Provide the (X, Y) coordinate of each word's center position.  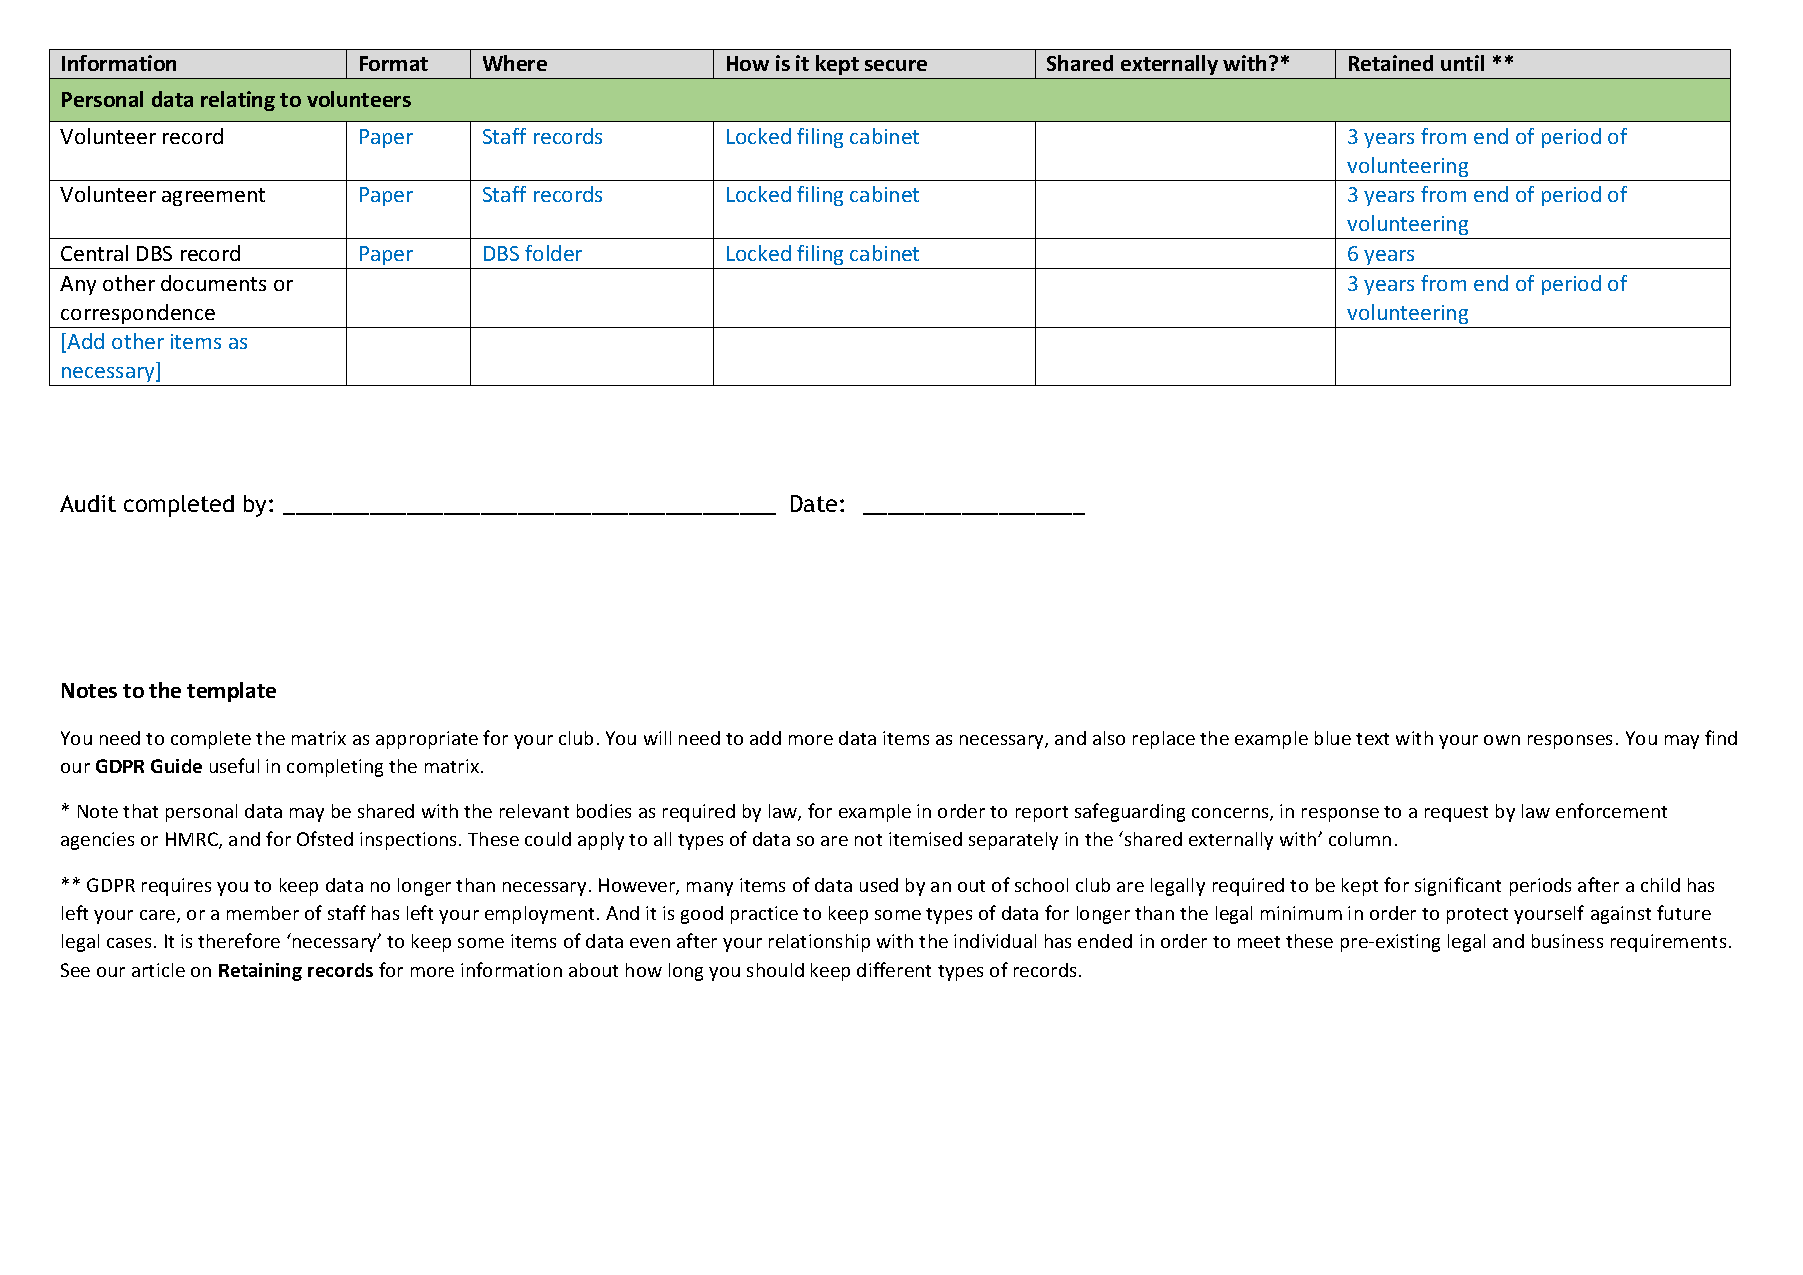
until (1462, 63)
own (1502, 740)
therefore (239, 940)
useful (234, 765)
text (1372, 739)
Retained (1391, 63)
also (1109, 738)
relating (238, 101)
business (1567, 941)
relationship (819, 943)
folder (553, 253)
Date (814, 503)
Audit (88, 503)
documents (213, 283)
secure (896, 65)
